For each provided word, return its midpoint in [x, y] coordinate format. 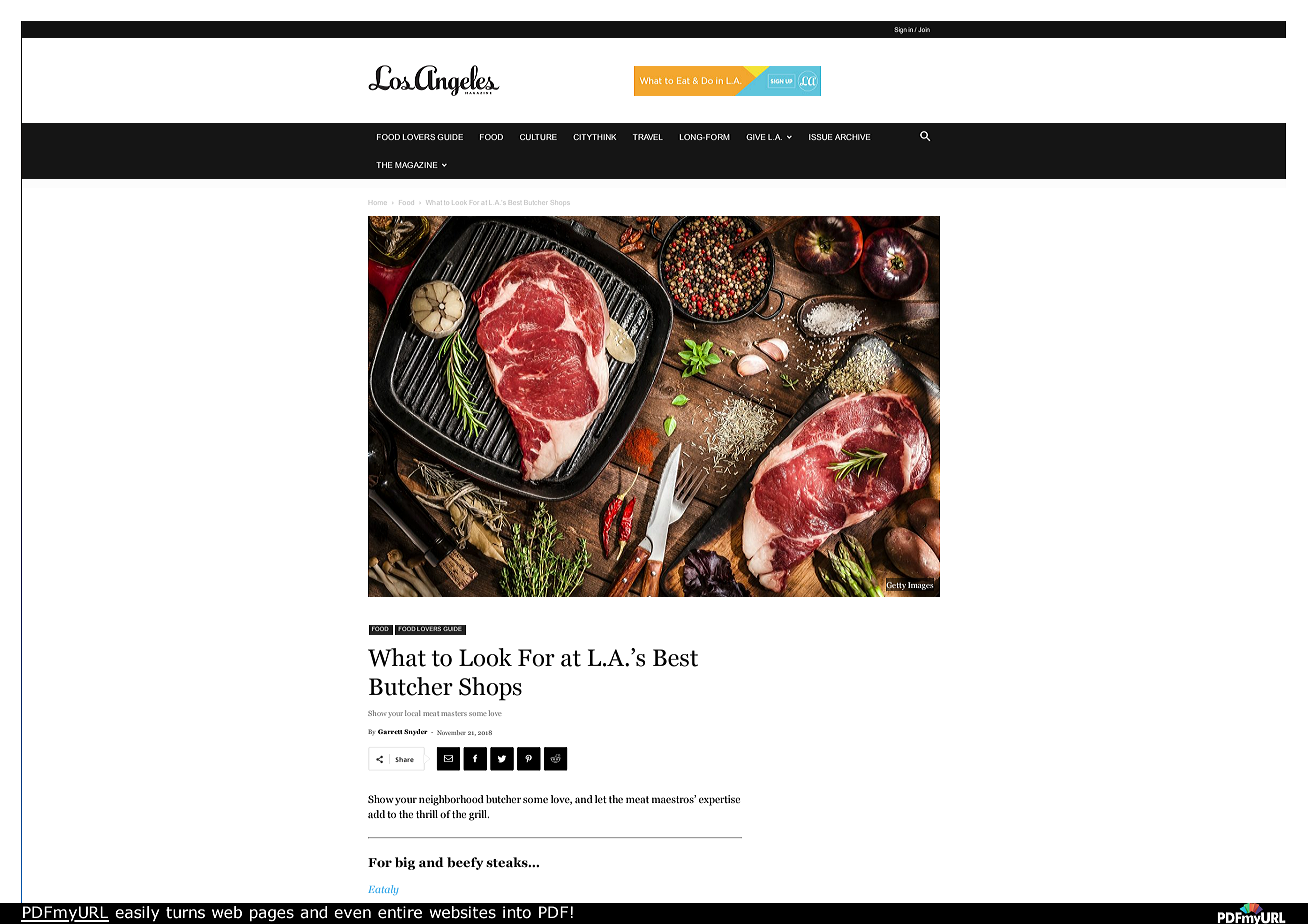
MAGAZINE [416, 165]
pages [272, 915]
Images [921, 585]
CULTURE [538, 137]
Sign [900, 30]
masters [454, 714]
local [413, 713]
